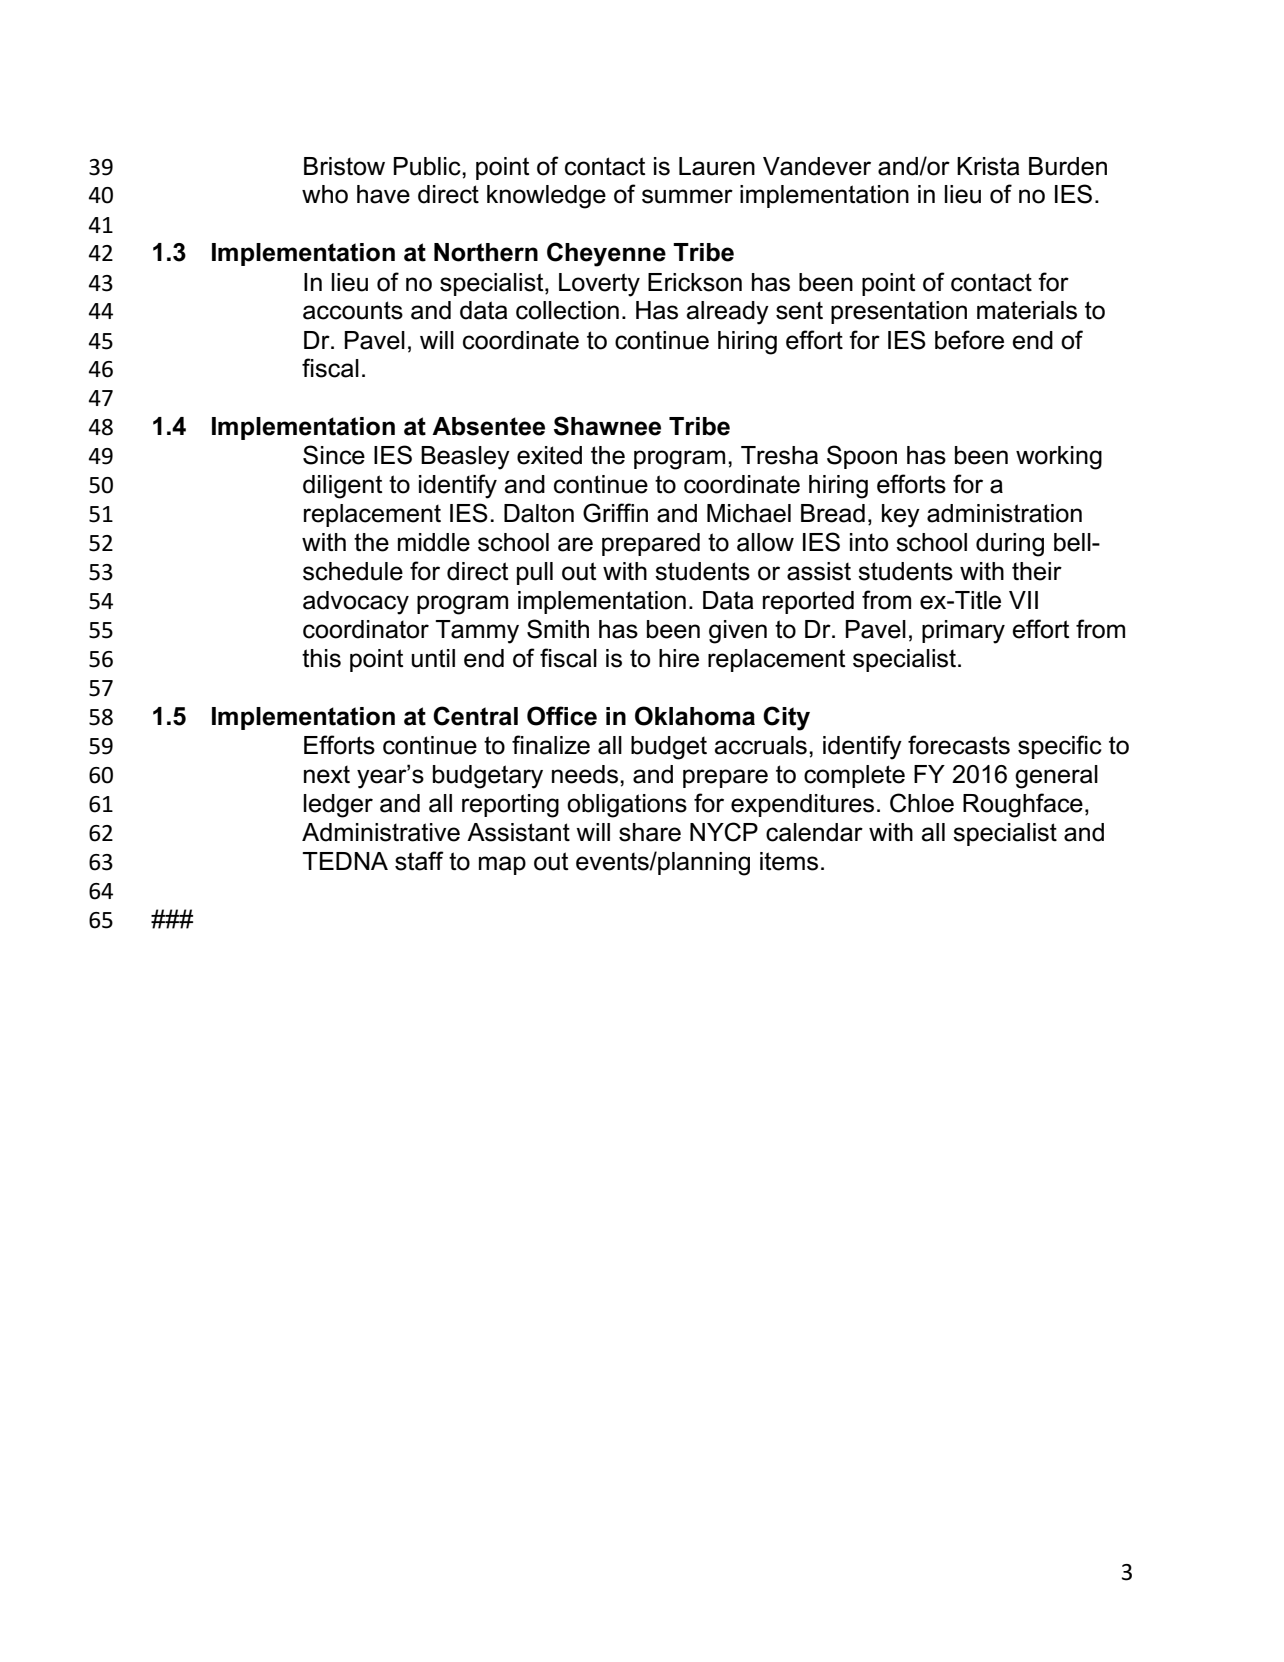  I want to click on primary, so click(963, 632).
